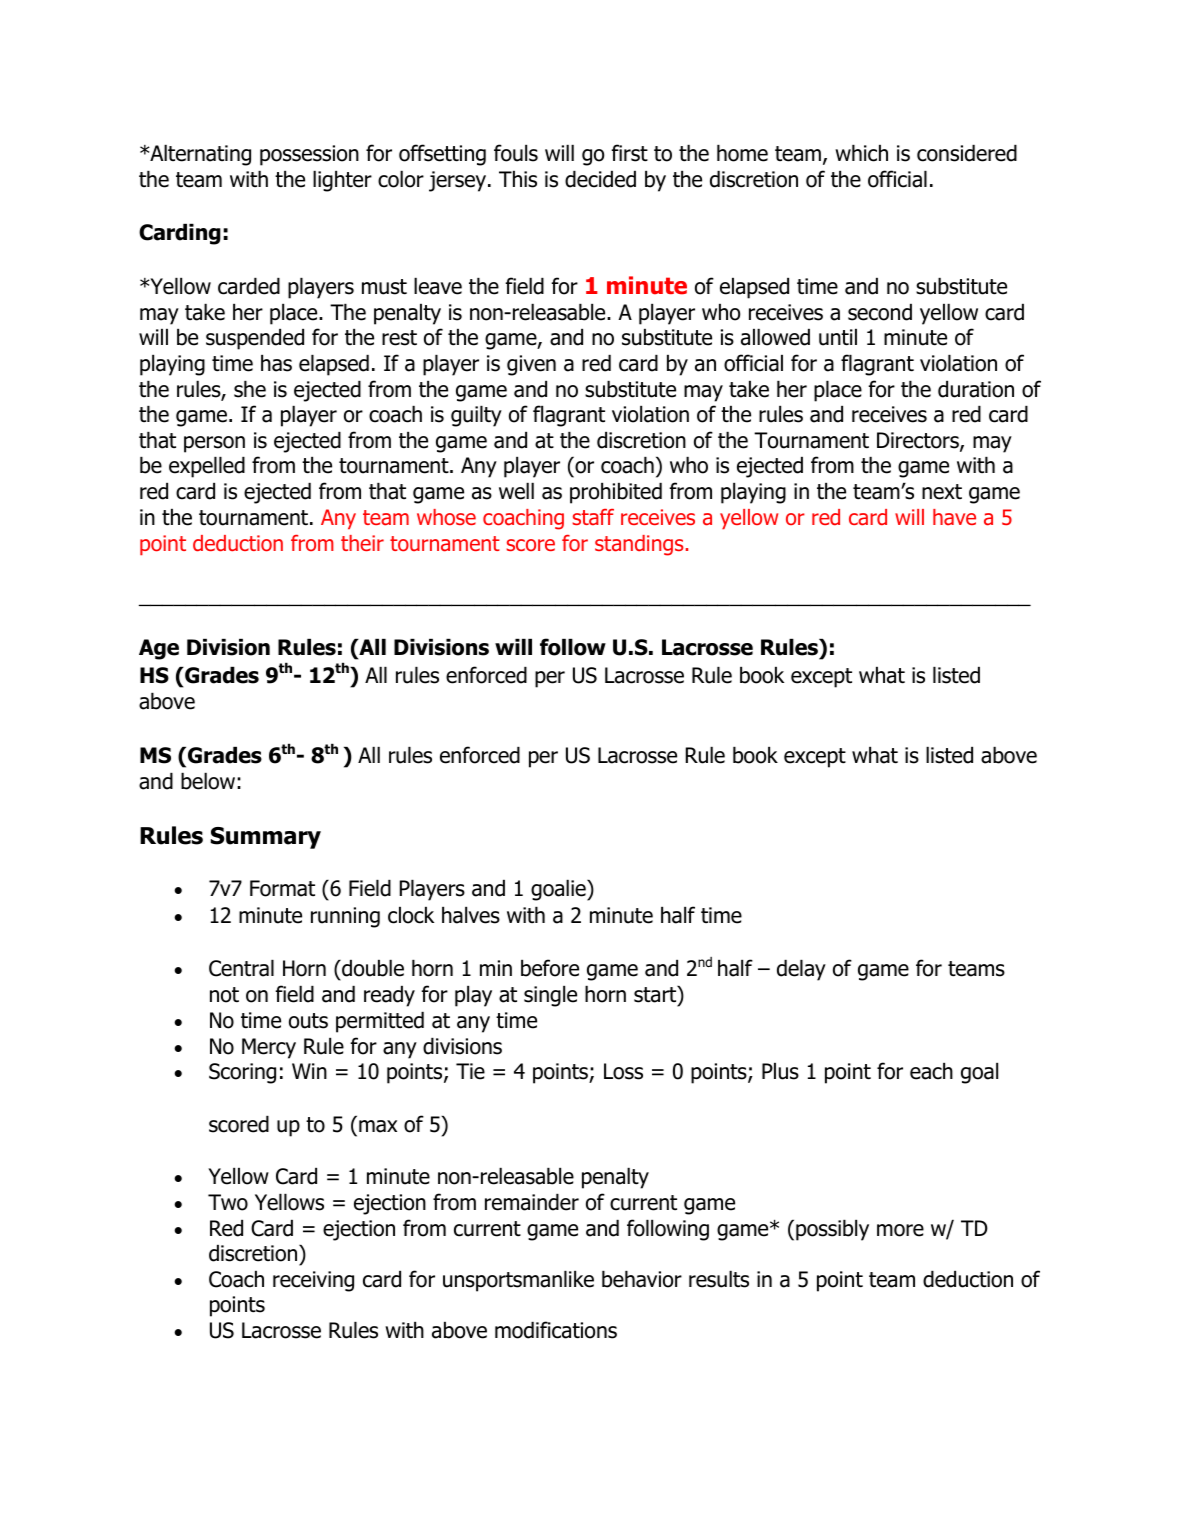 This screenshot has height=1528, width=1180. I want to click on receiving, so click(313, 1281).
